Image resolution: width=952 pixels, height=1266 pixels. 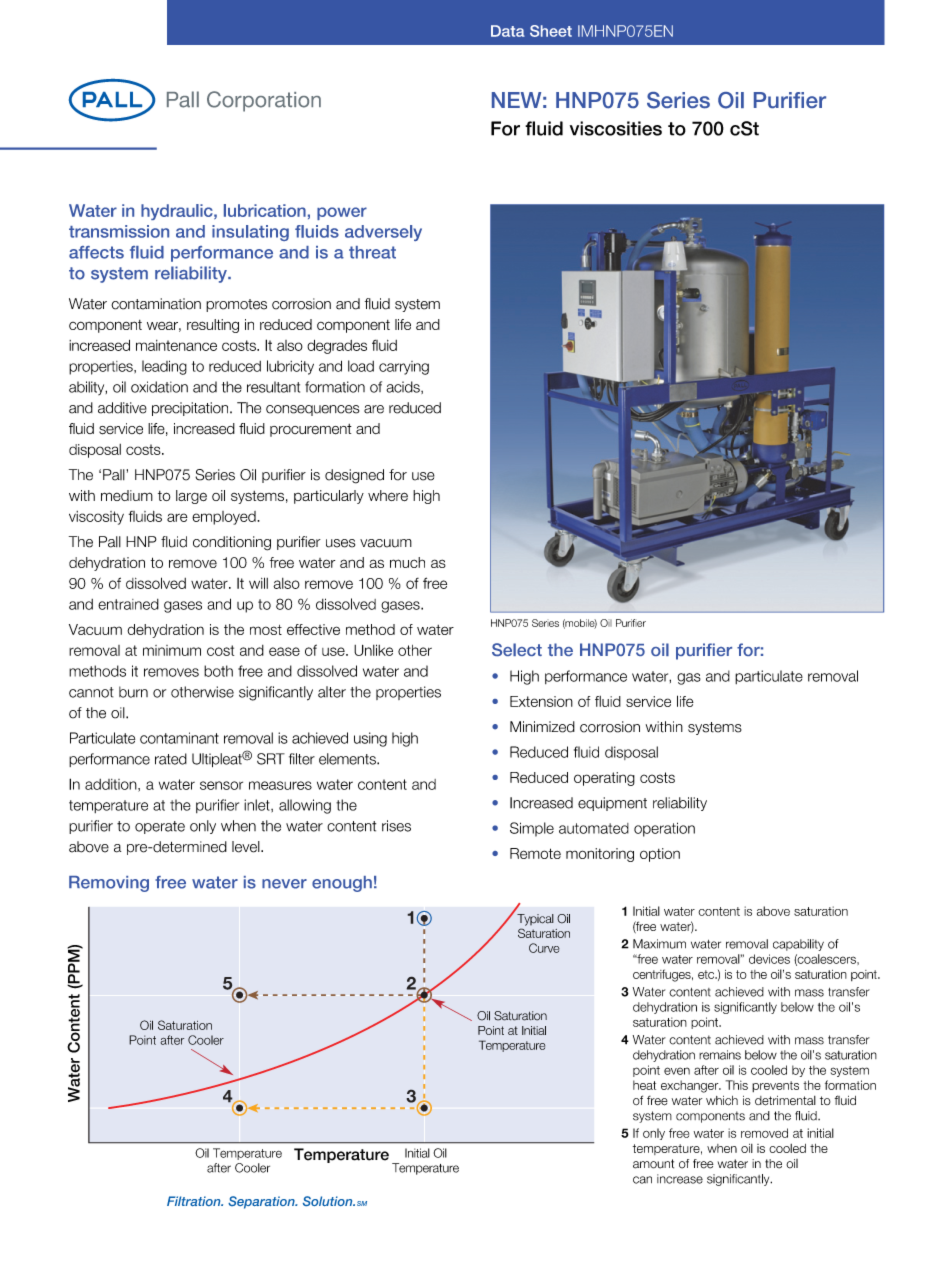 What do you see at coordinates (517, 649) in the screenshot?
I see `Select` at bounding box center [517, 649].
